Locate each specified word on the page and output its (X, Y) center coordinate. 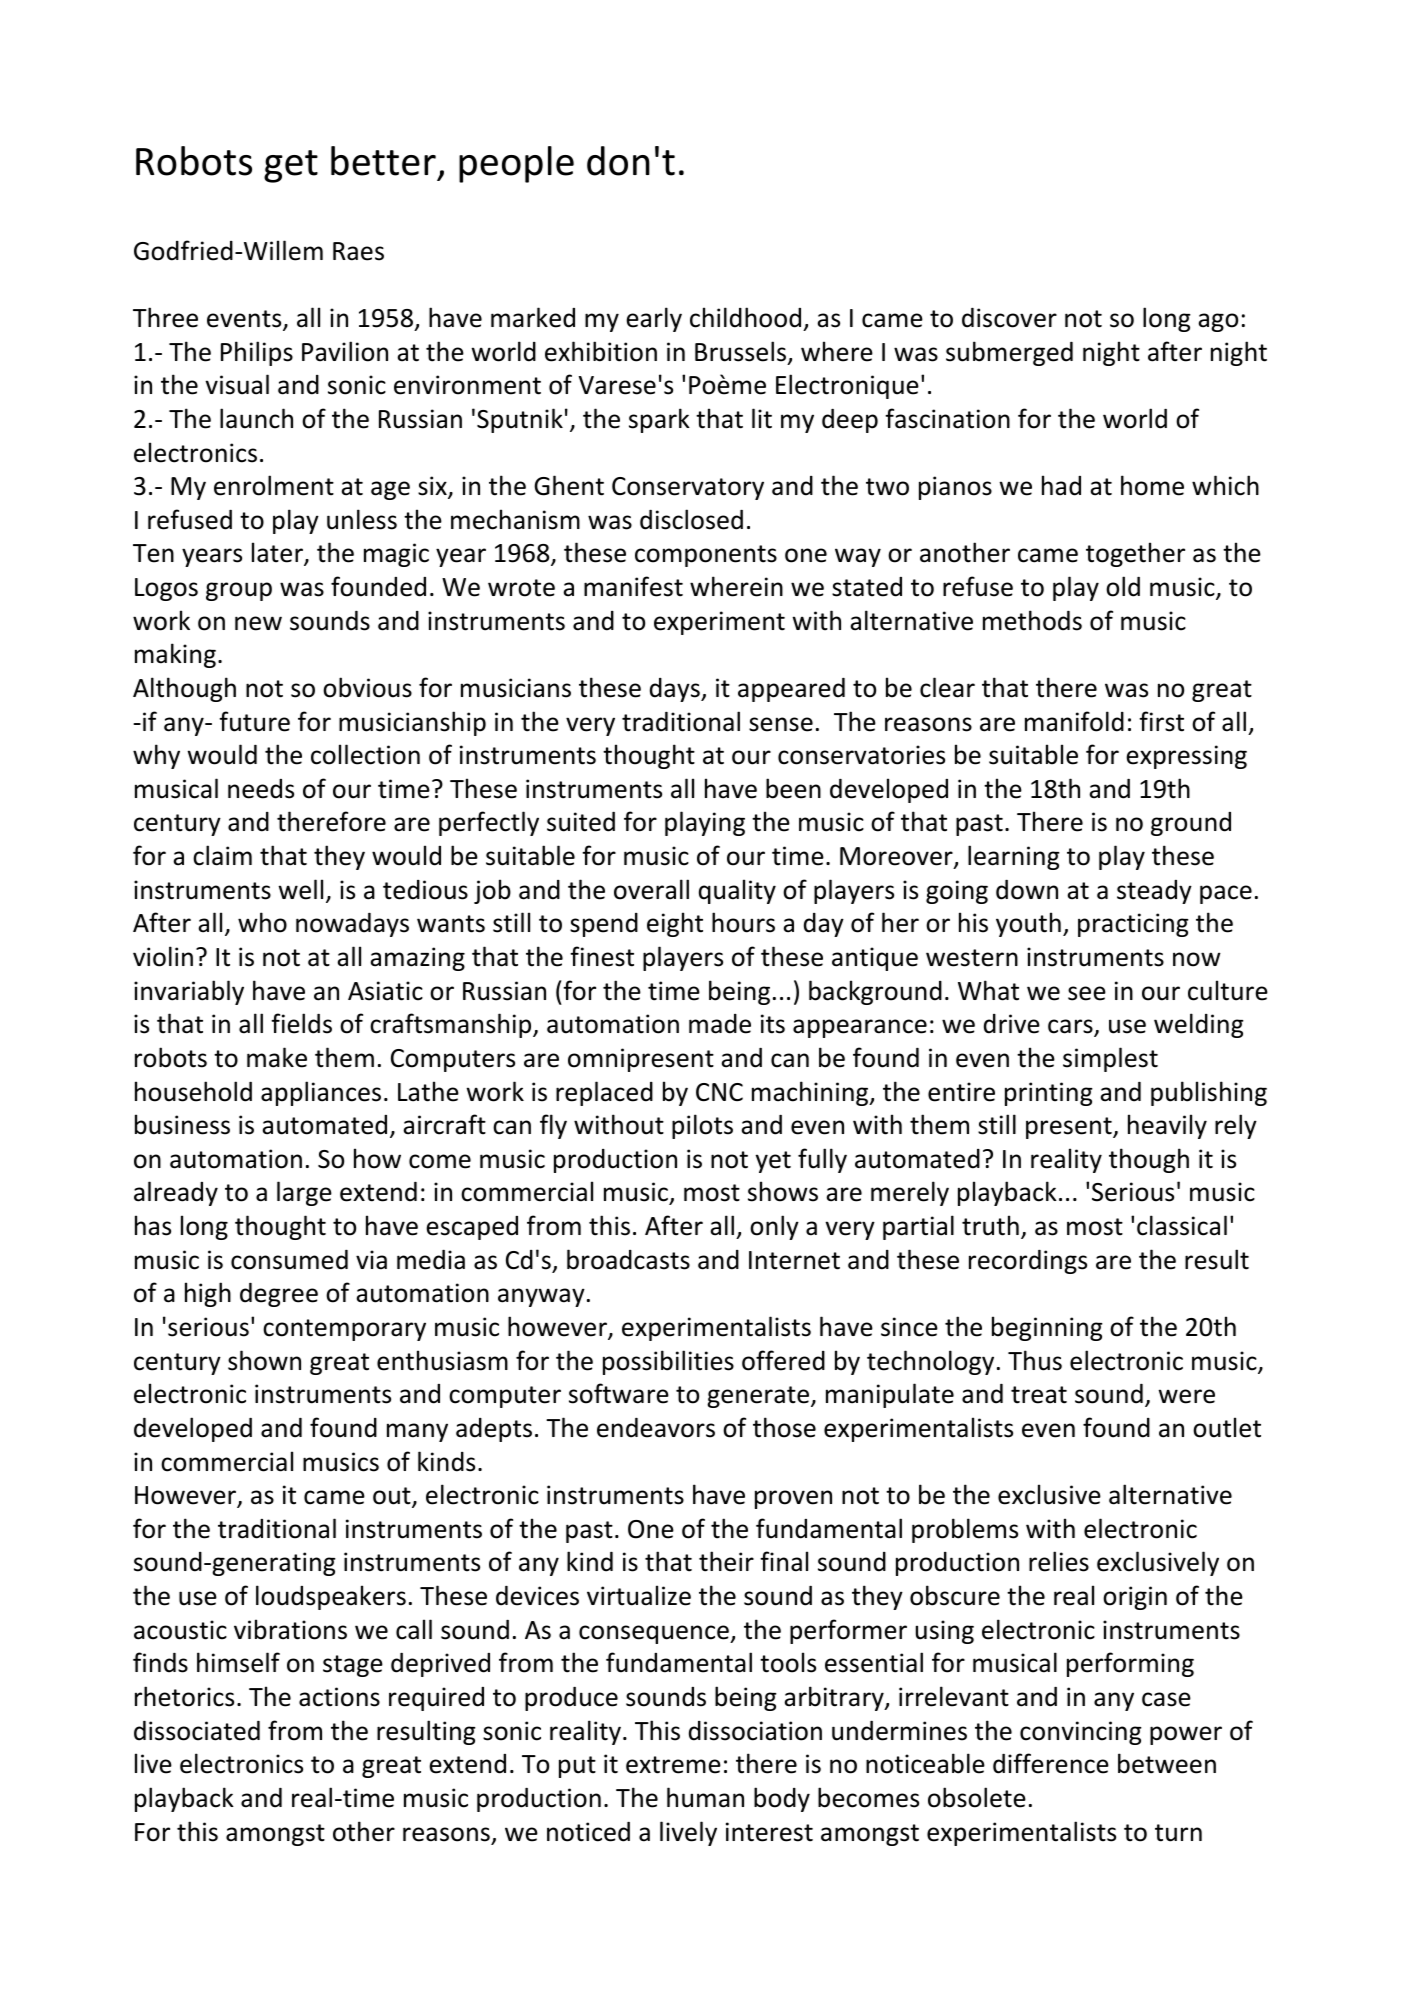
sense (781, 724)
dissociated (197, 1731)
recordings (1028, 1262)
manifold (1074, 721)
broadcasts (628, 1259)
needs (261, 789)
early (654, 319)
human (705, 1797)
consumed (289, 1260)
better (383, 161)
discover (1009, 318)
